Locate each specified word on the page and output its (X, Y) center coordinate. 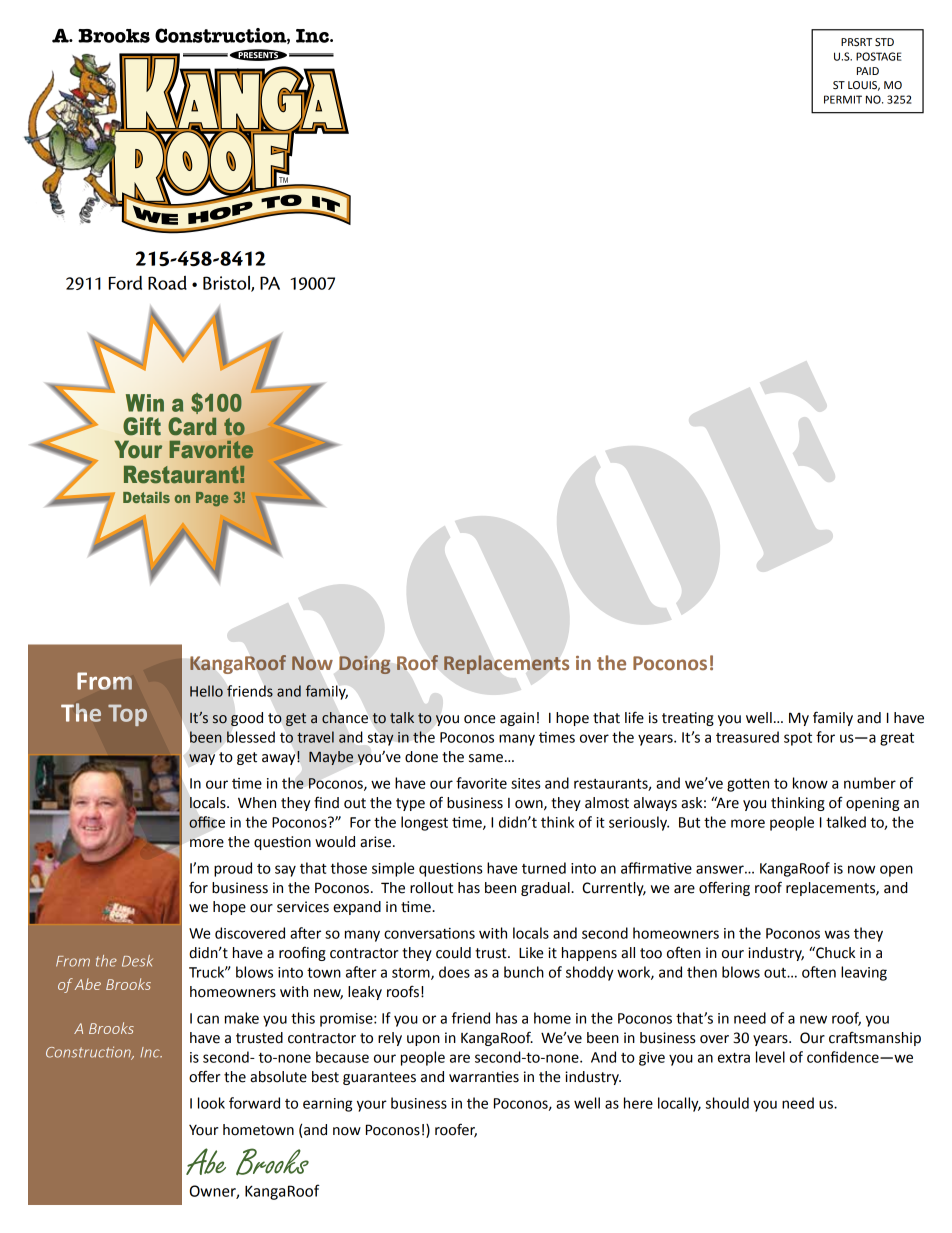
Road (167, 283)
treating (688, 719)
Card (192, 426)
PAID (868, 71)
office (207, 822)
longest (424, 823)
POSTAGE (879, 56)
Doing (364, 665)
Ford (125, 283)
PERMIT (843, 99)
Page (212, 499)
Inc (151, 1052)
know (810, 783)
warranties (484, 1077)
